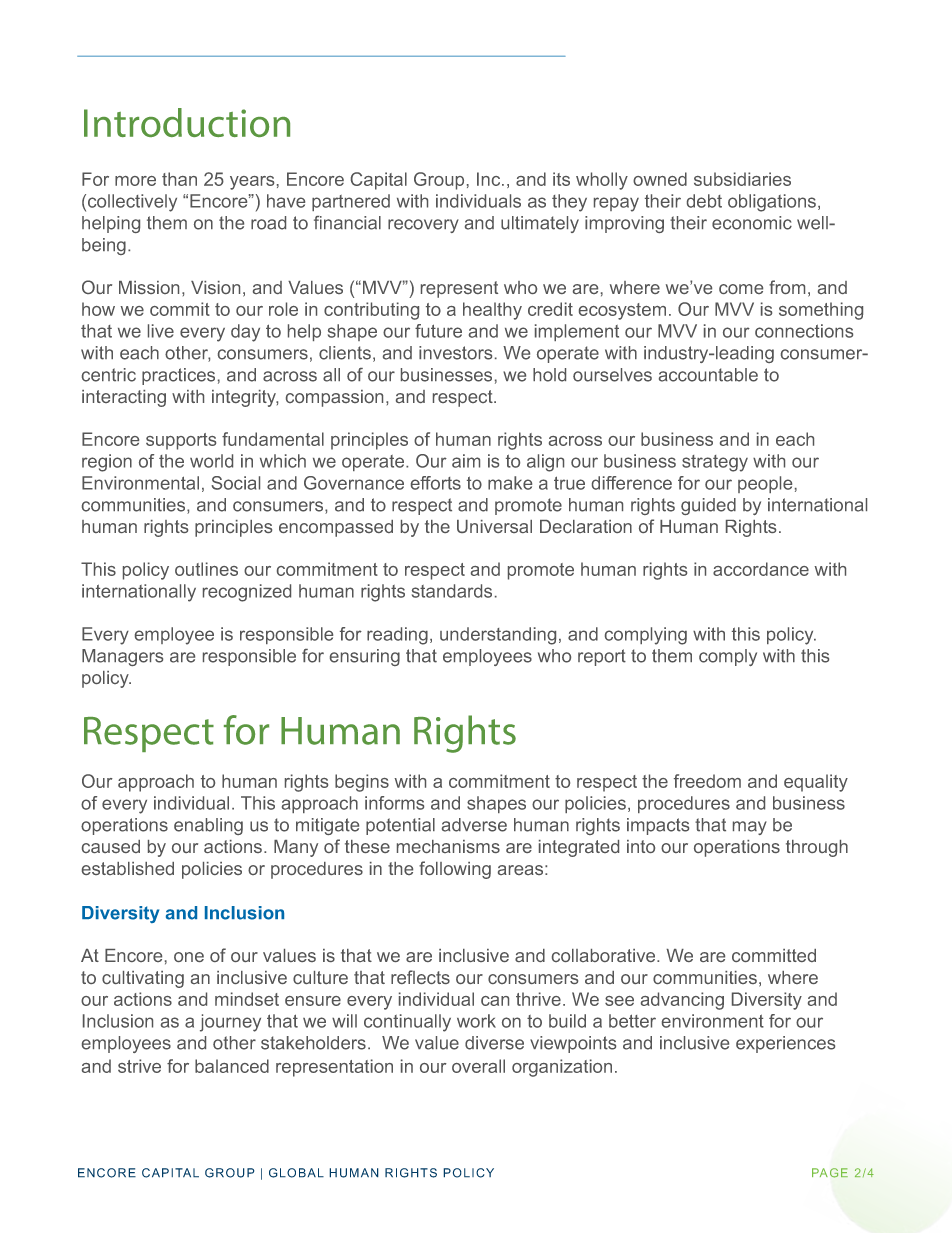  Describe the element at coordinates (232, 1066) in the screenshot. I see `balanced` at that location.
